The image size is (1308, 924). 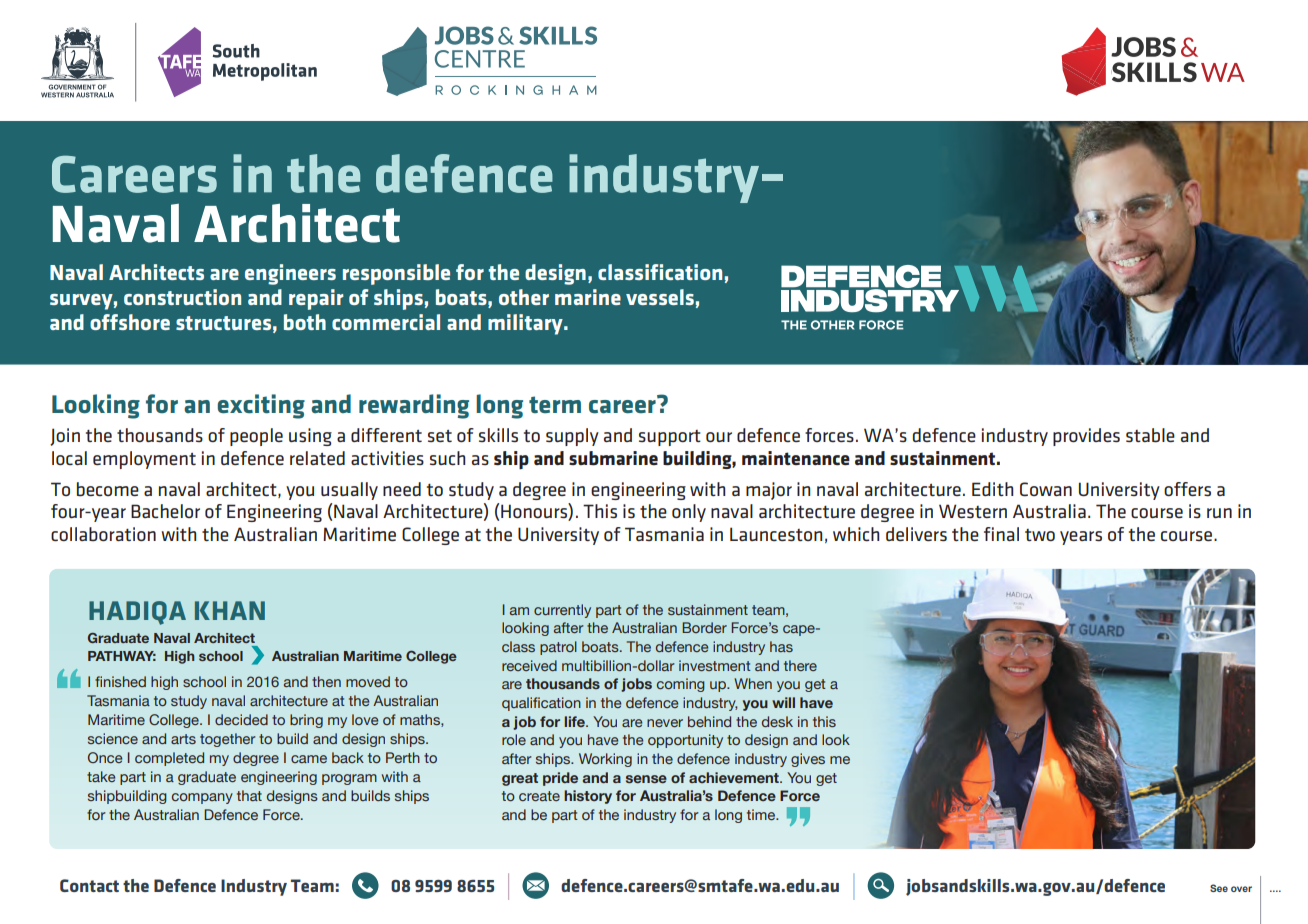 What do you see at coordinates (689, 513) in the page?
I see `only` at bounding box center [689, 513].
